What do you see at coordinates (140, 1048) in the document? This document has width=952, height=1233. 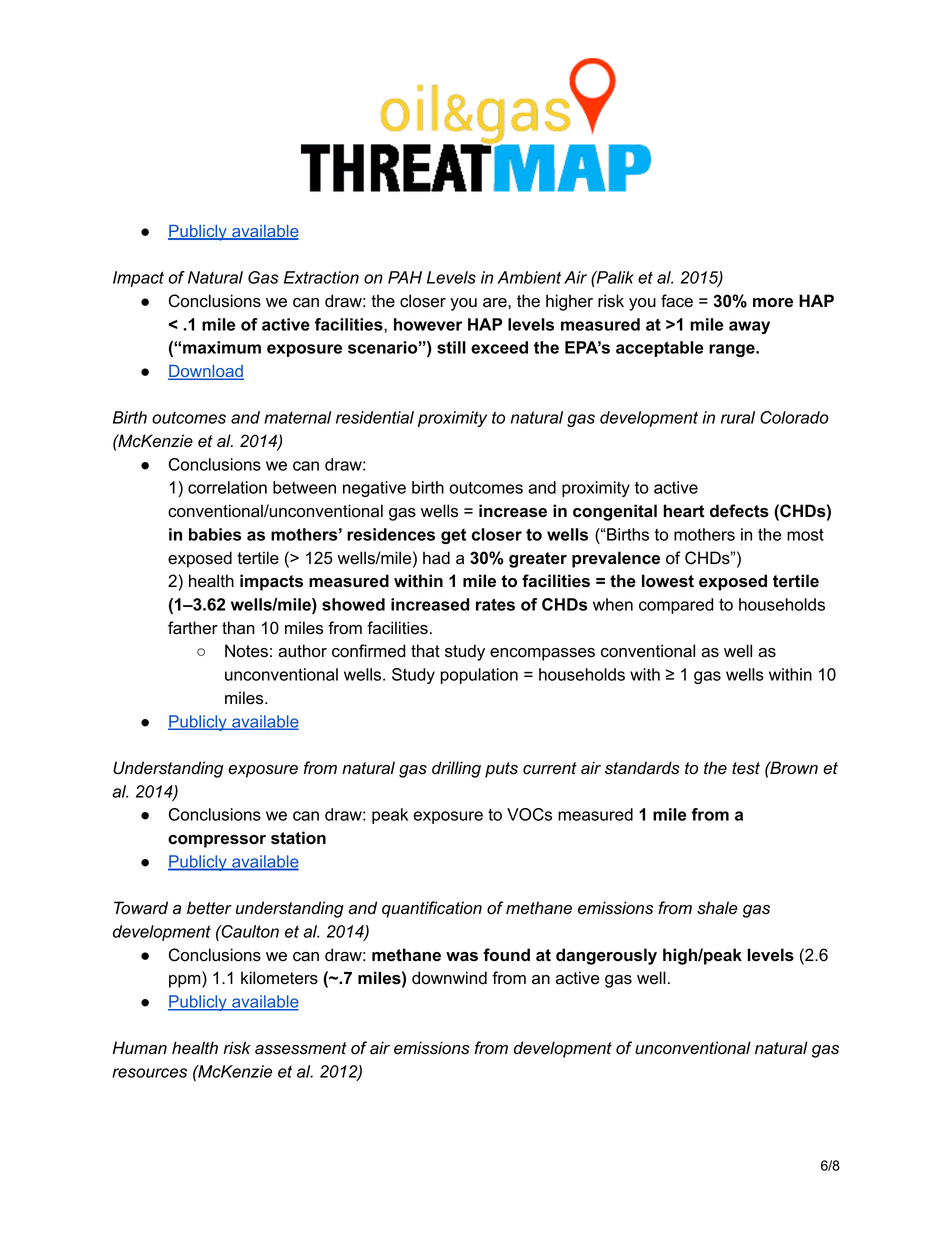 I see `Human` at bounding box center [140, 1048].
